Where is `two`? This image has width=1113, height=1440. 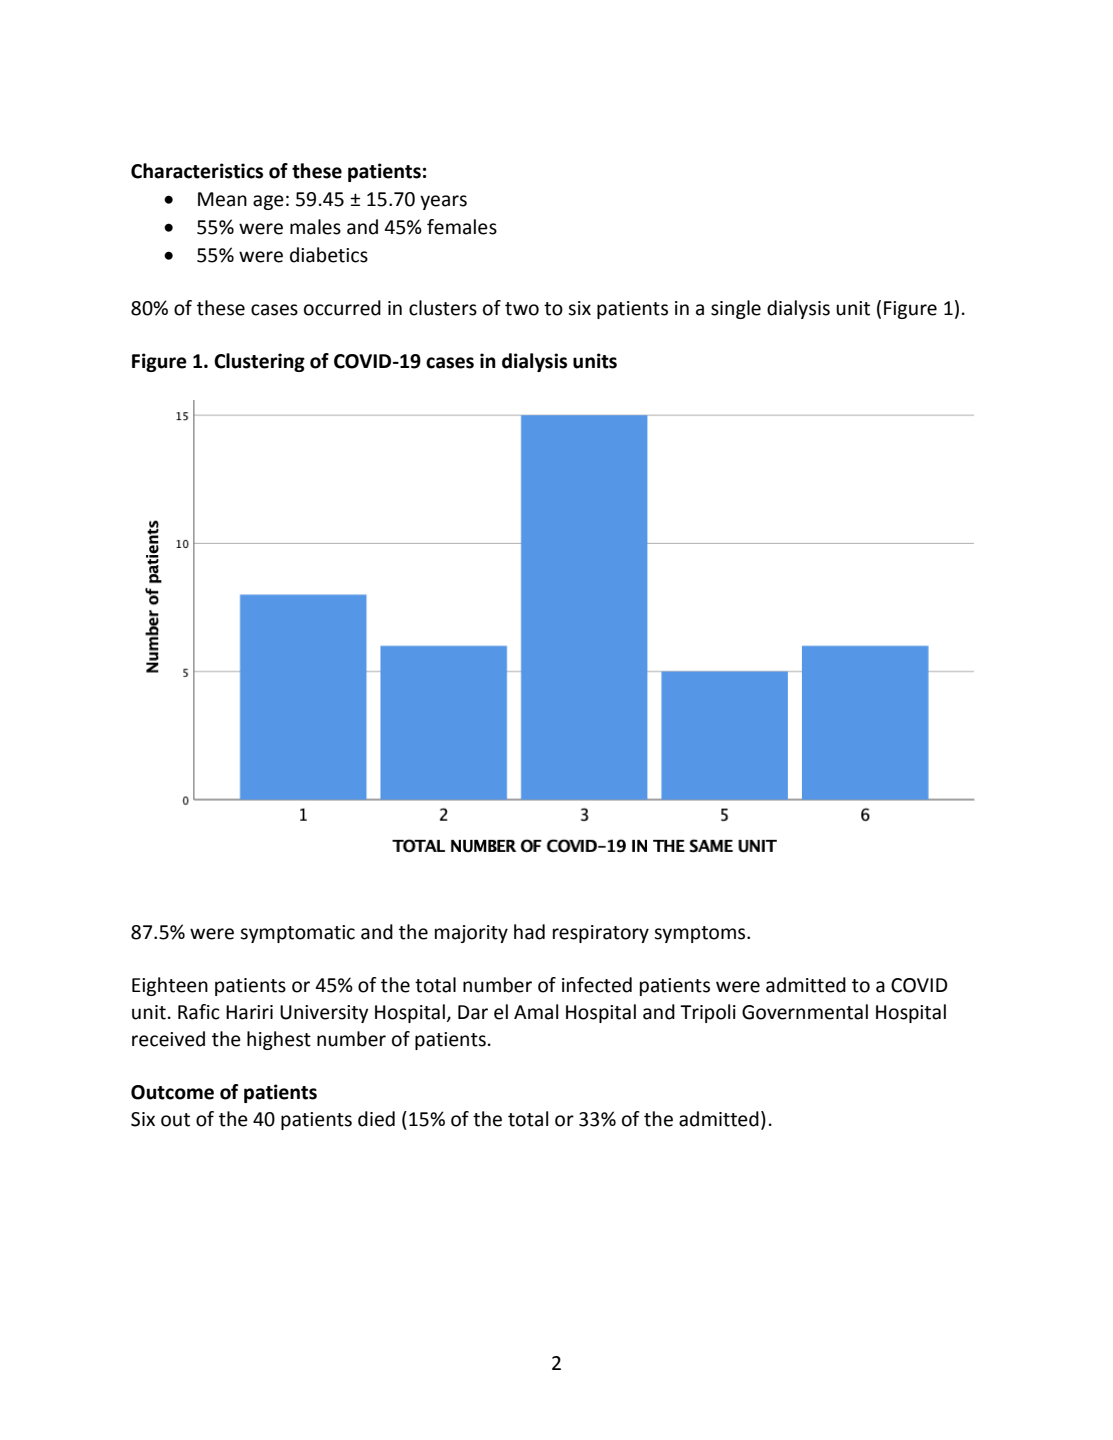 two is located at coordinates (522, 309).
